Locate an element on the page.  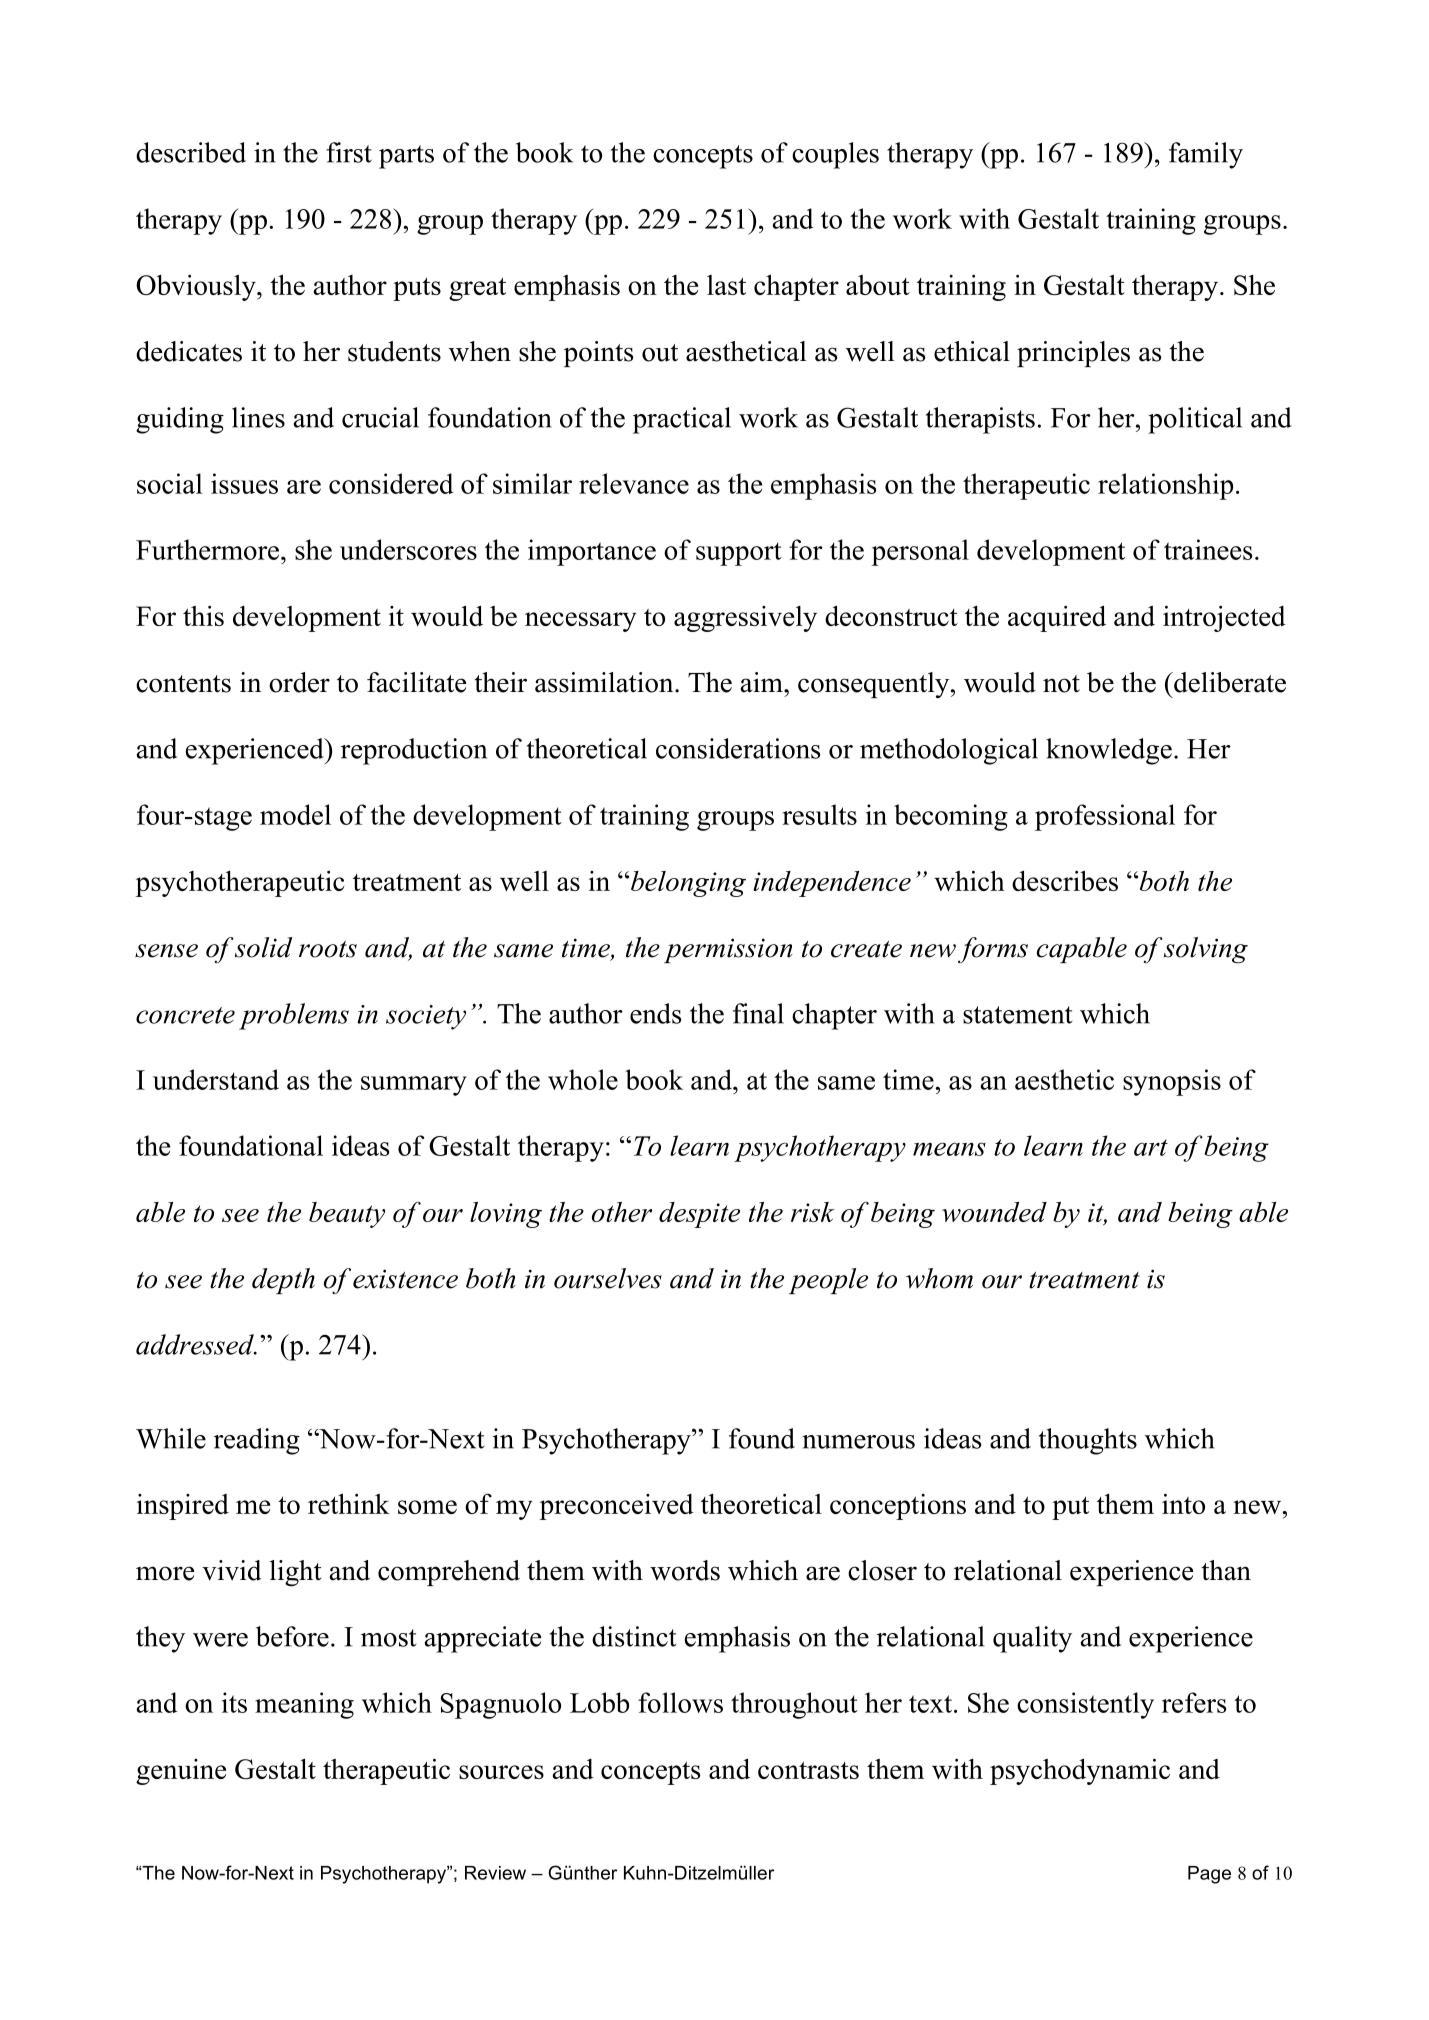
knowledge is located at coordinates (1109, 751).
